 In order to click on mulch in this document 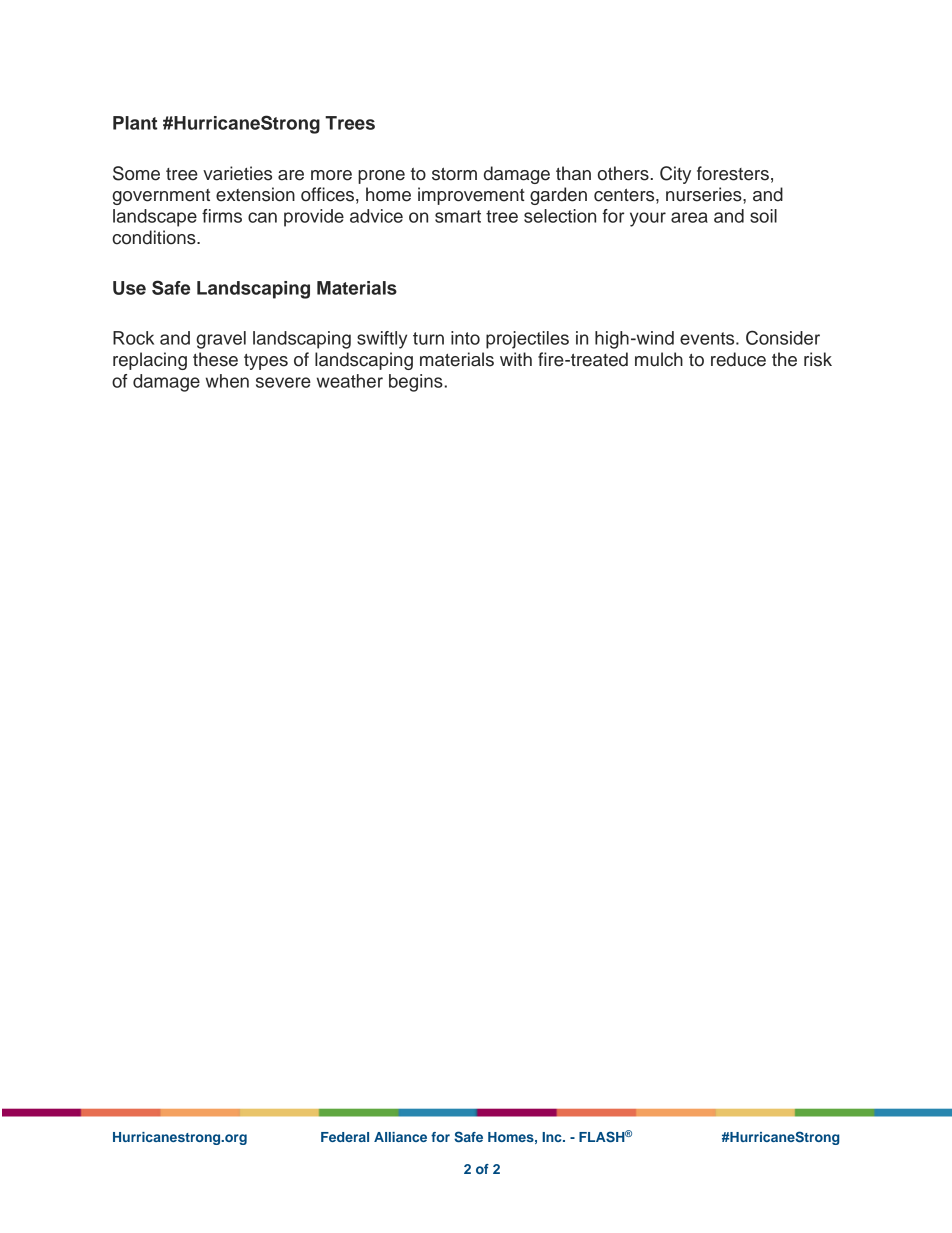, I will do `click(659, 359)`.
